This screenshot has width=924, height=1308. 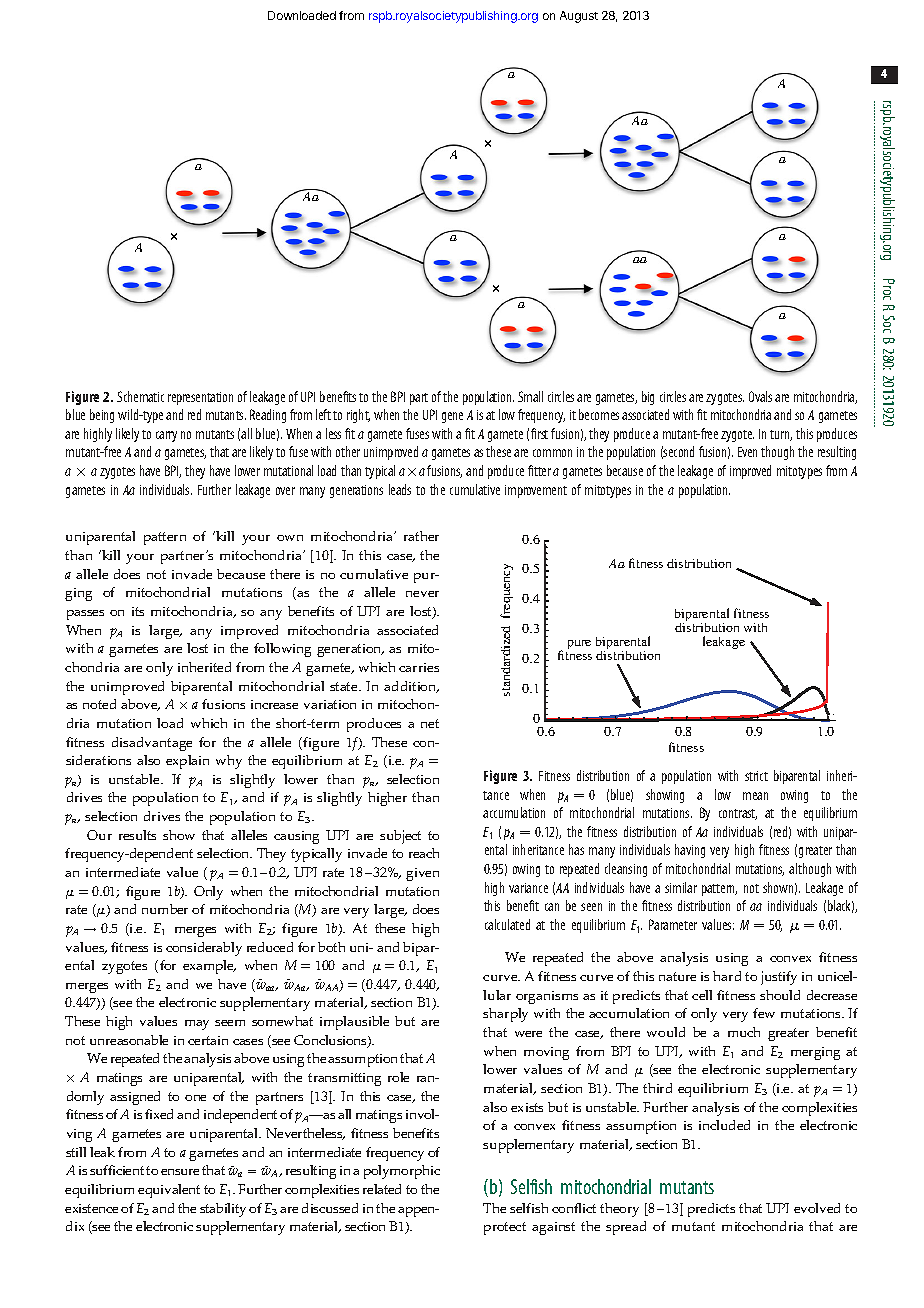 What do you see at coordinates (760, 396) in the screenshot?
I see `Ovals` at bounding box center [760, 396].
